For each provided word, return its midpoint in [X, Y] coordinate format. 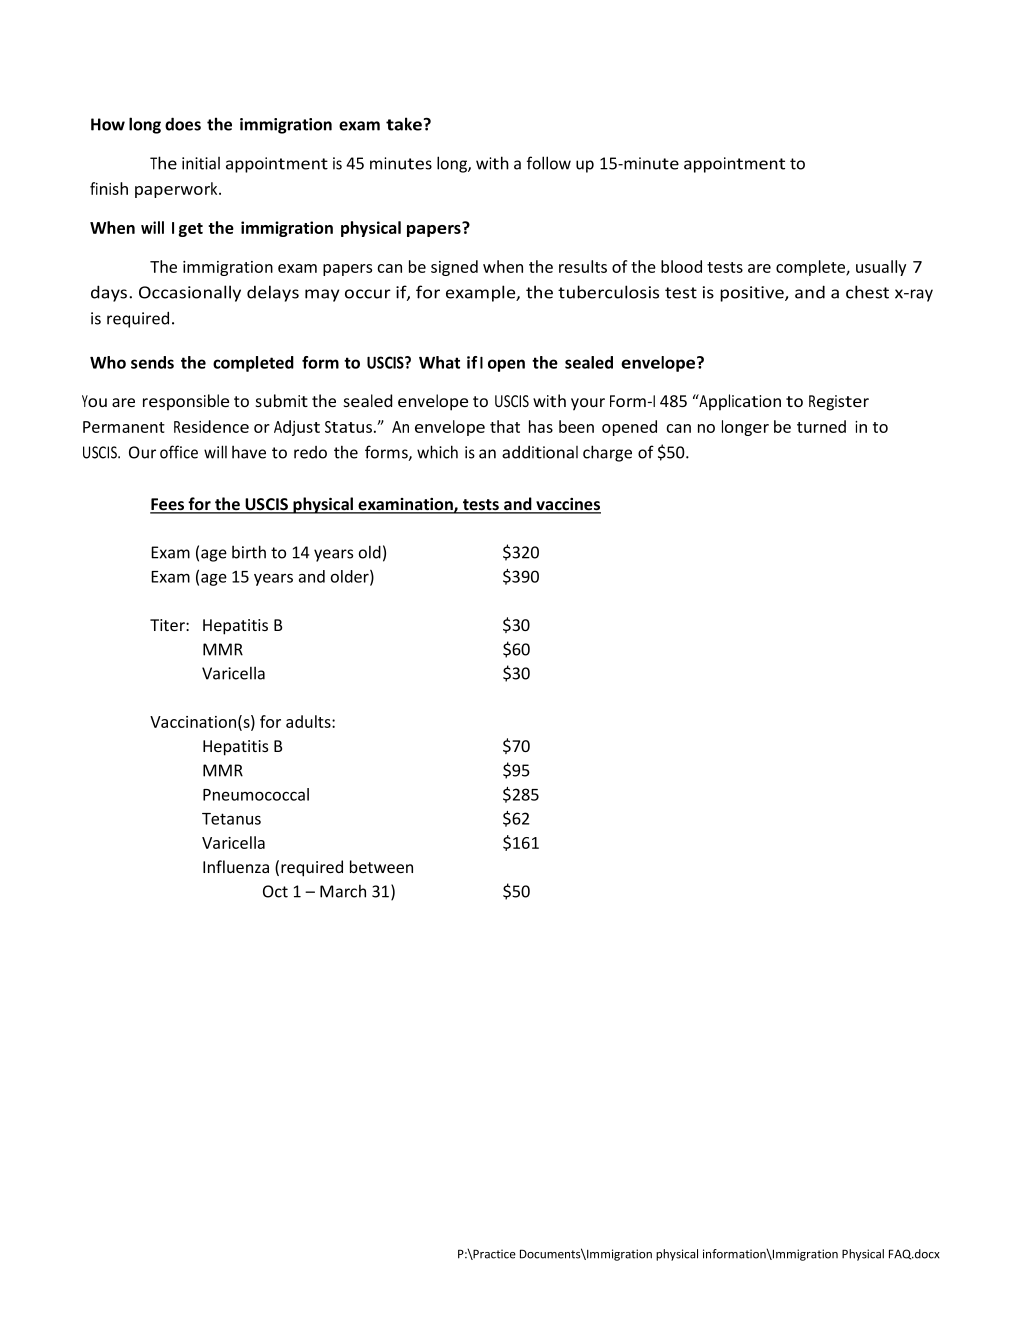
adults [309, 721]
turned [821, 426]
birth [249, 552]
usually [881, 268]
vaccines [567, 505]
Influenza [236, 866]
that [505, 426]
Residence [211, 426]
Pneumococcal [256, 794]
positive [753, 294]
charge [607, 453]
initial [201, 163]
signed [454, 268]
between [381, 866]
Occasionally [190, 293]
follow [549, 163]
